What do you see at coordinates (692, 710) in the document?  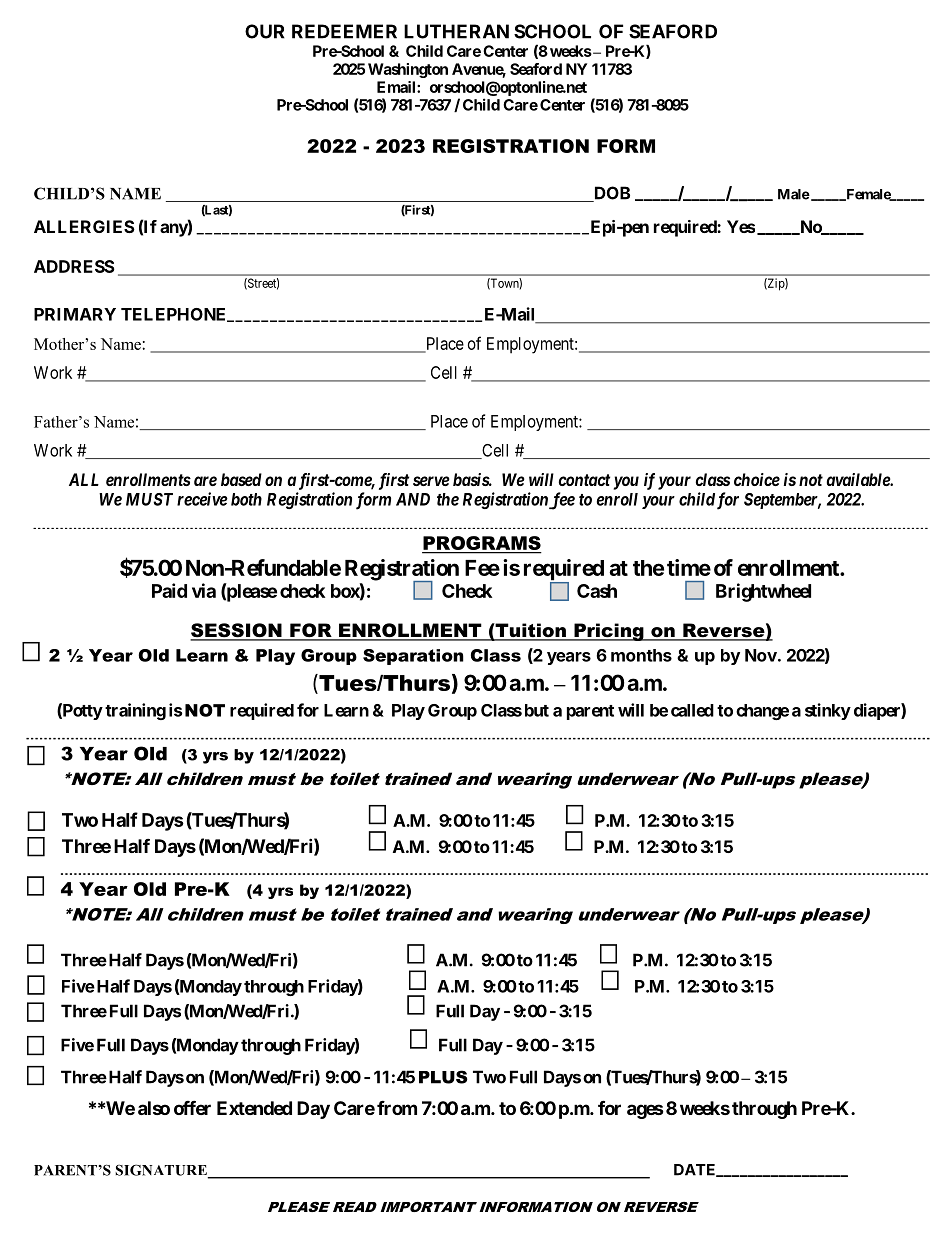 I see `called` at bounding box center [692, 710].
